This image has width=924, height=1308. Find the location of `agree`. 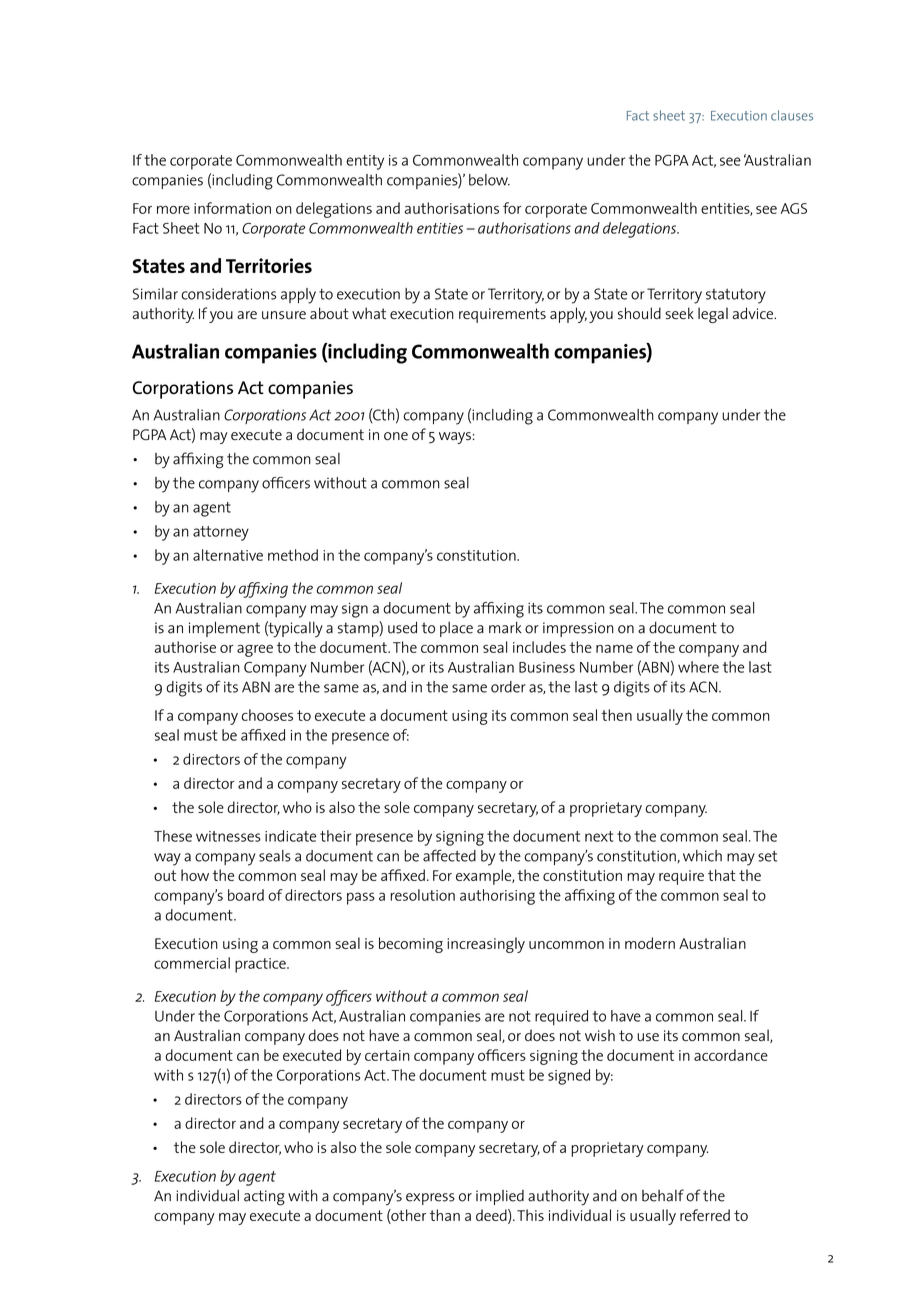

agree is located at coordinates (255, 651).
